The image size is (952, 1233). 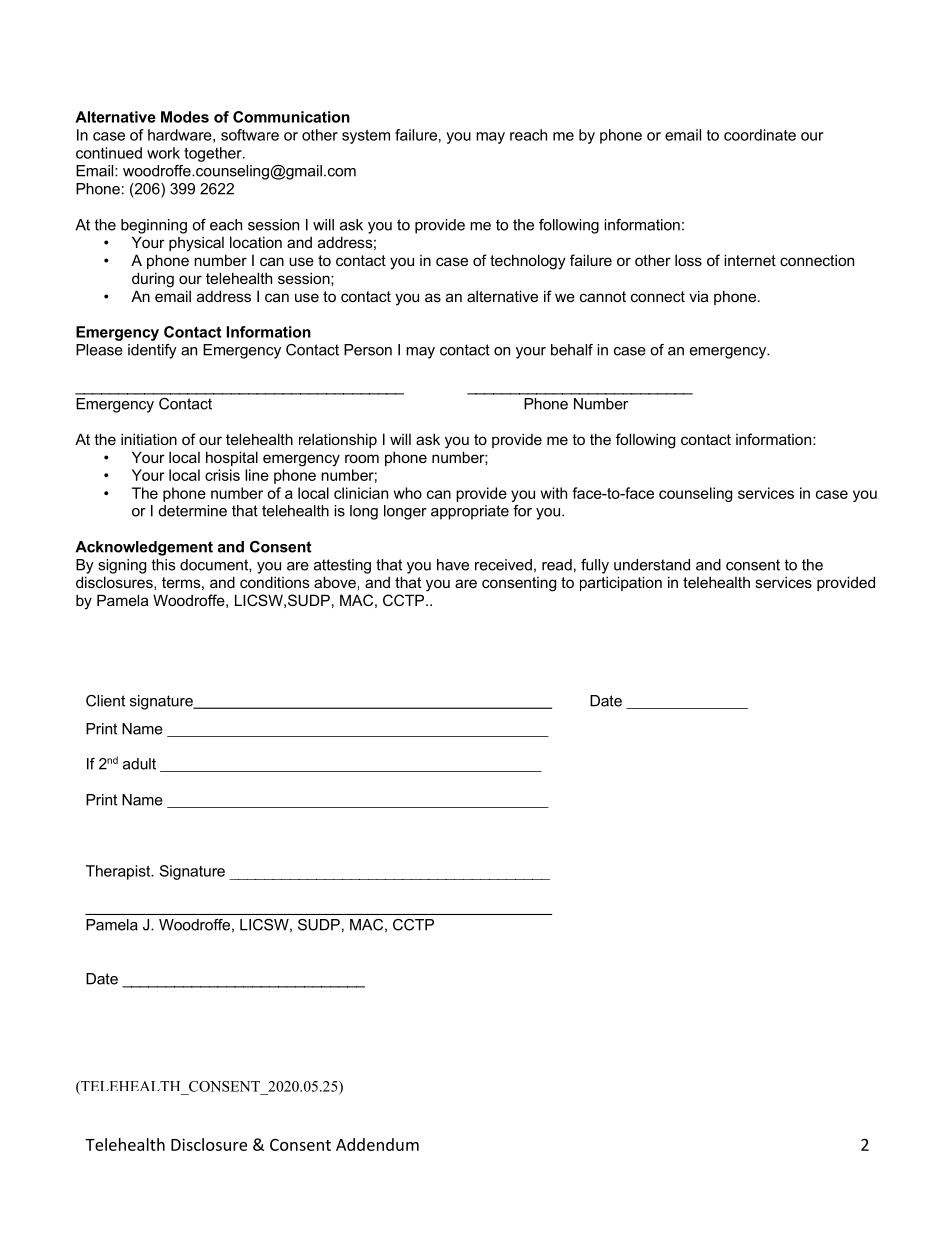 What do you see at coordinates (621, 583) in the screenshot?
I see `participation` at bounding box center [621, 583].
